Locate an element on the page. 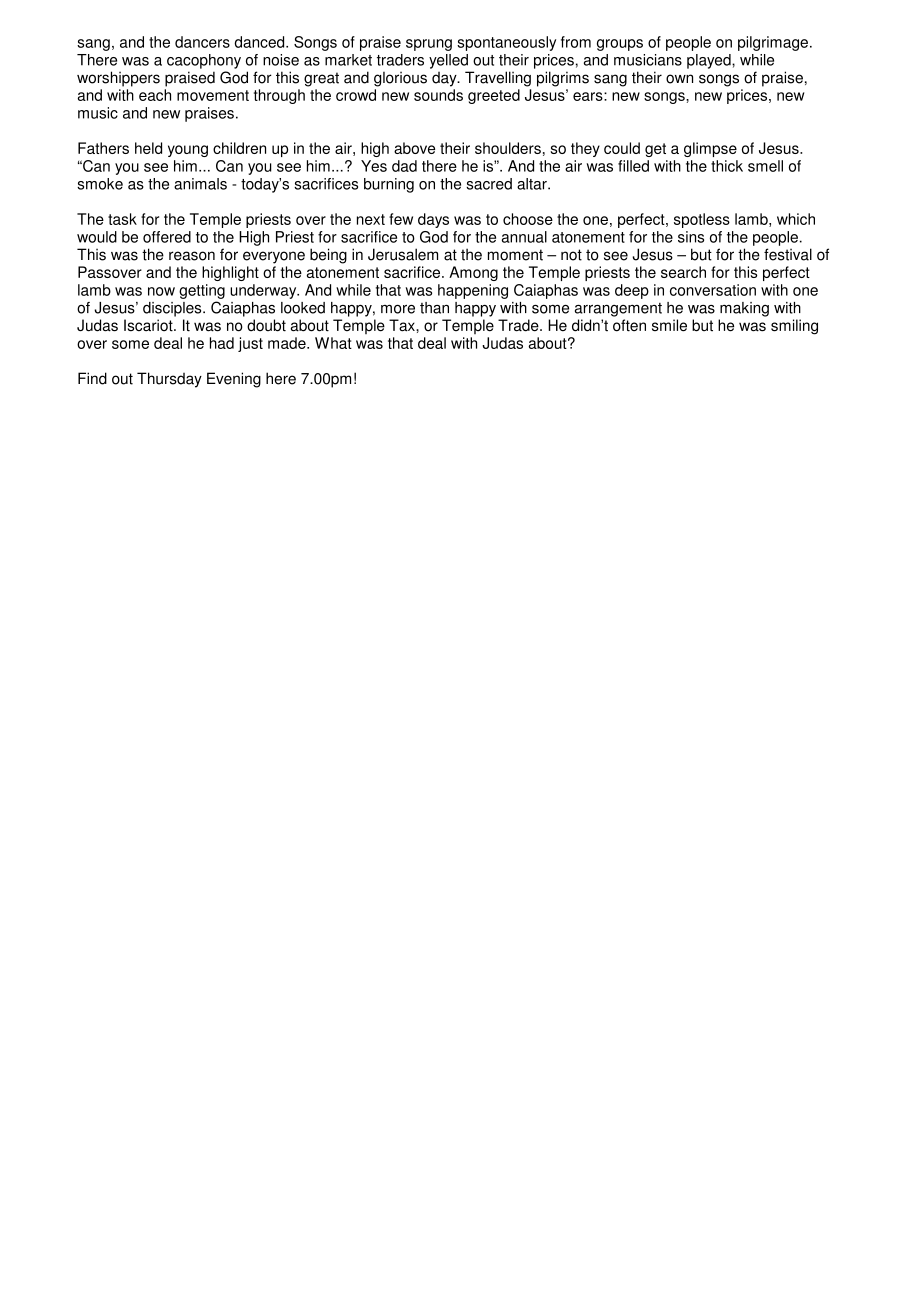  sprung is located at coordinates (429, 45).
